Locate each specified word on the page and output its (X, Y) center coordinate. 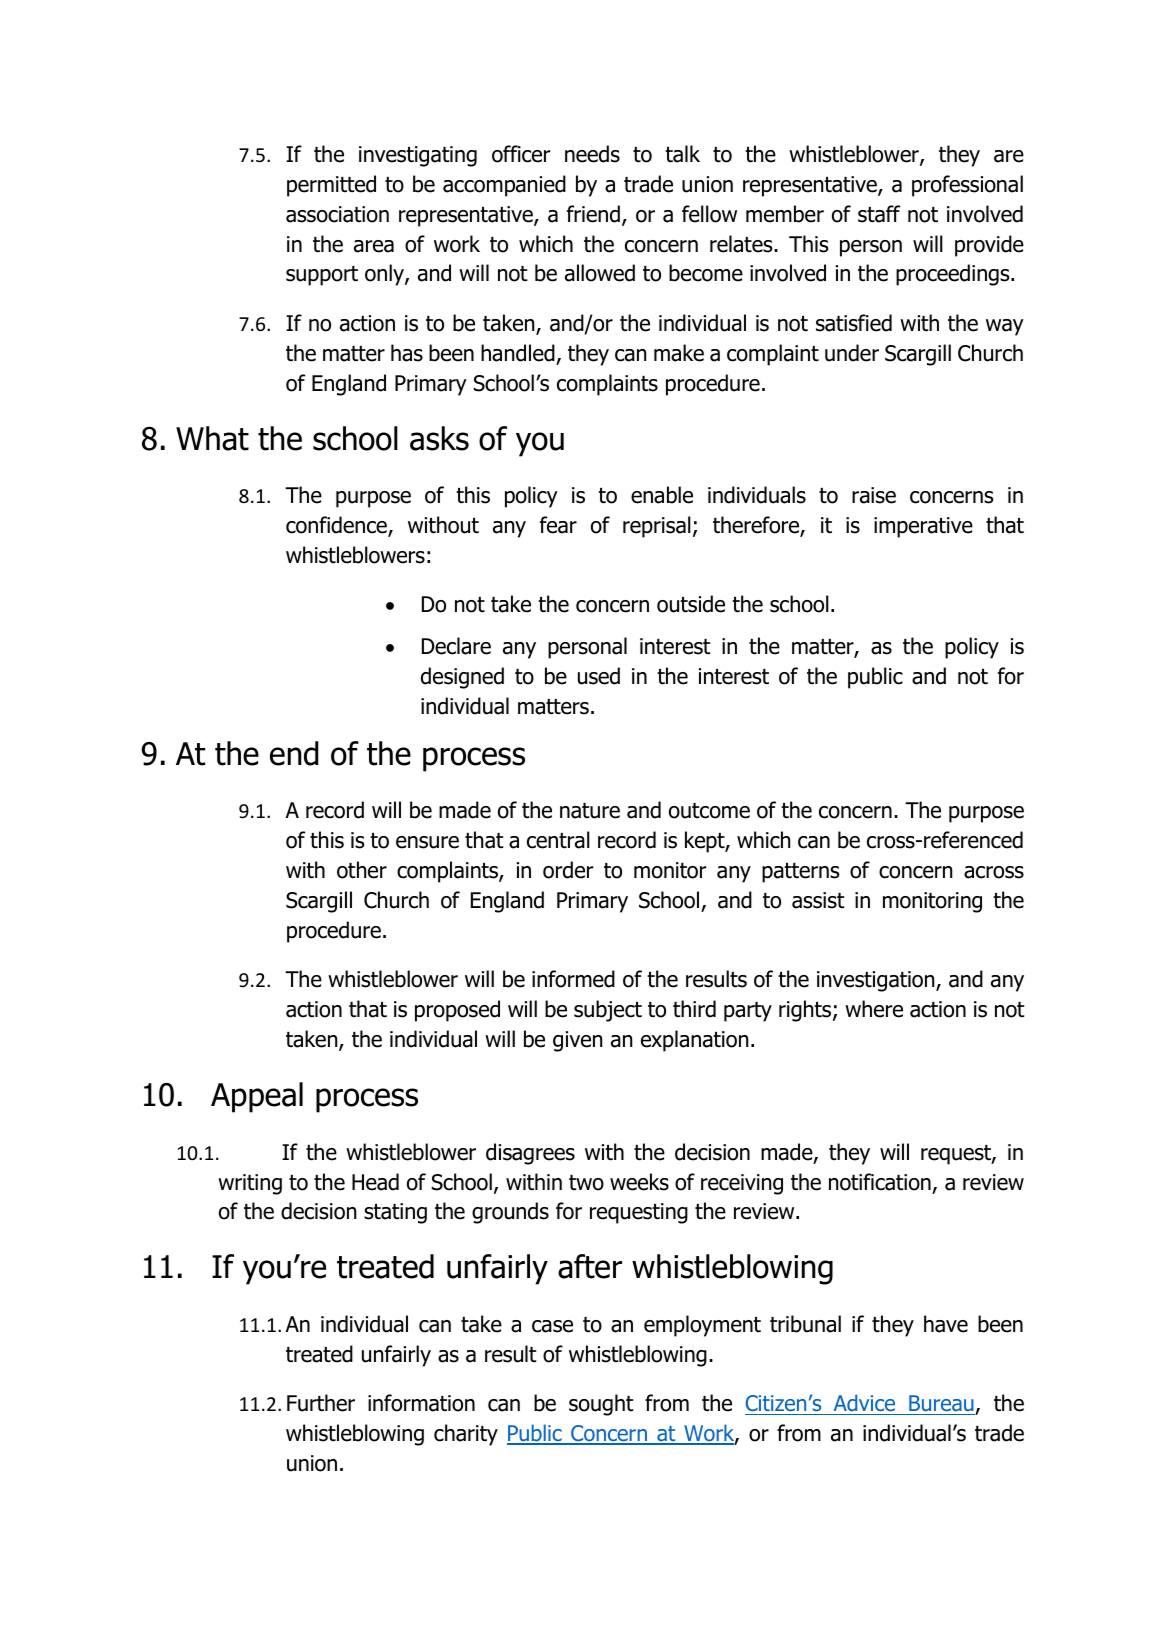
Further (321, 1403)
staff (879, 214)
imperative (923, 527)
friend (593, 214)
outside (691, 604)
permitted (331, 186)
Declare (456, 646)
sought (601, 1405)
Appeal (257, 1097)
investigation (877, 981)
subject (608, 1011)
